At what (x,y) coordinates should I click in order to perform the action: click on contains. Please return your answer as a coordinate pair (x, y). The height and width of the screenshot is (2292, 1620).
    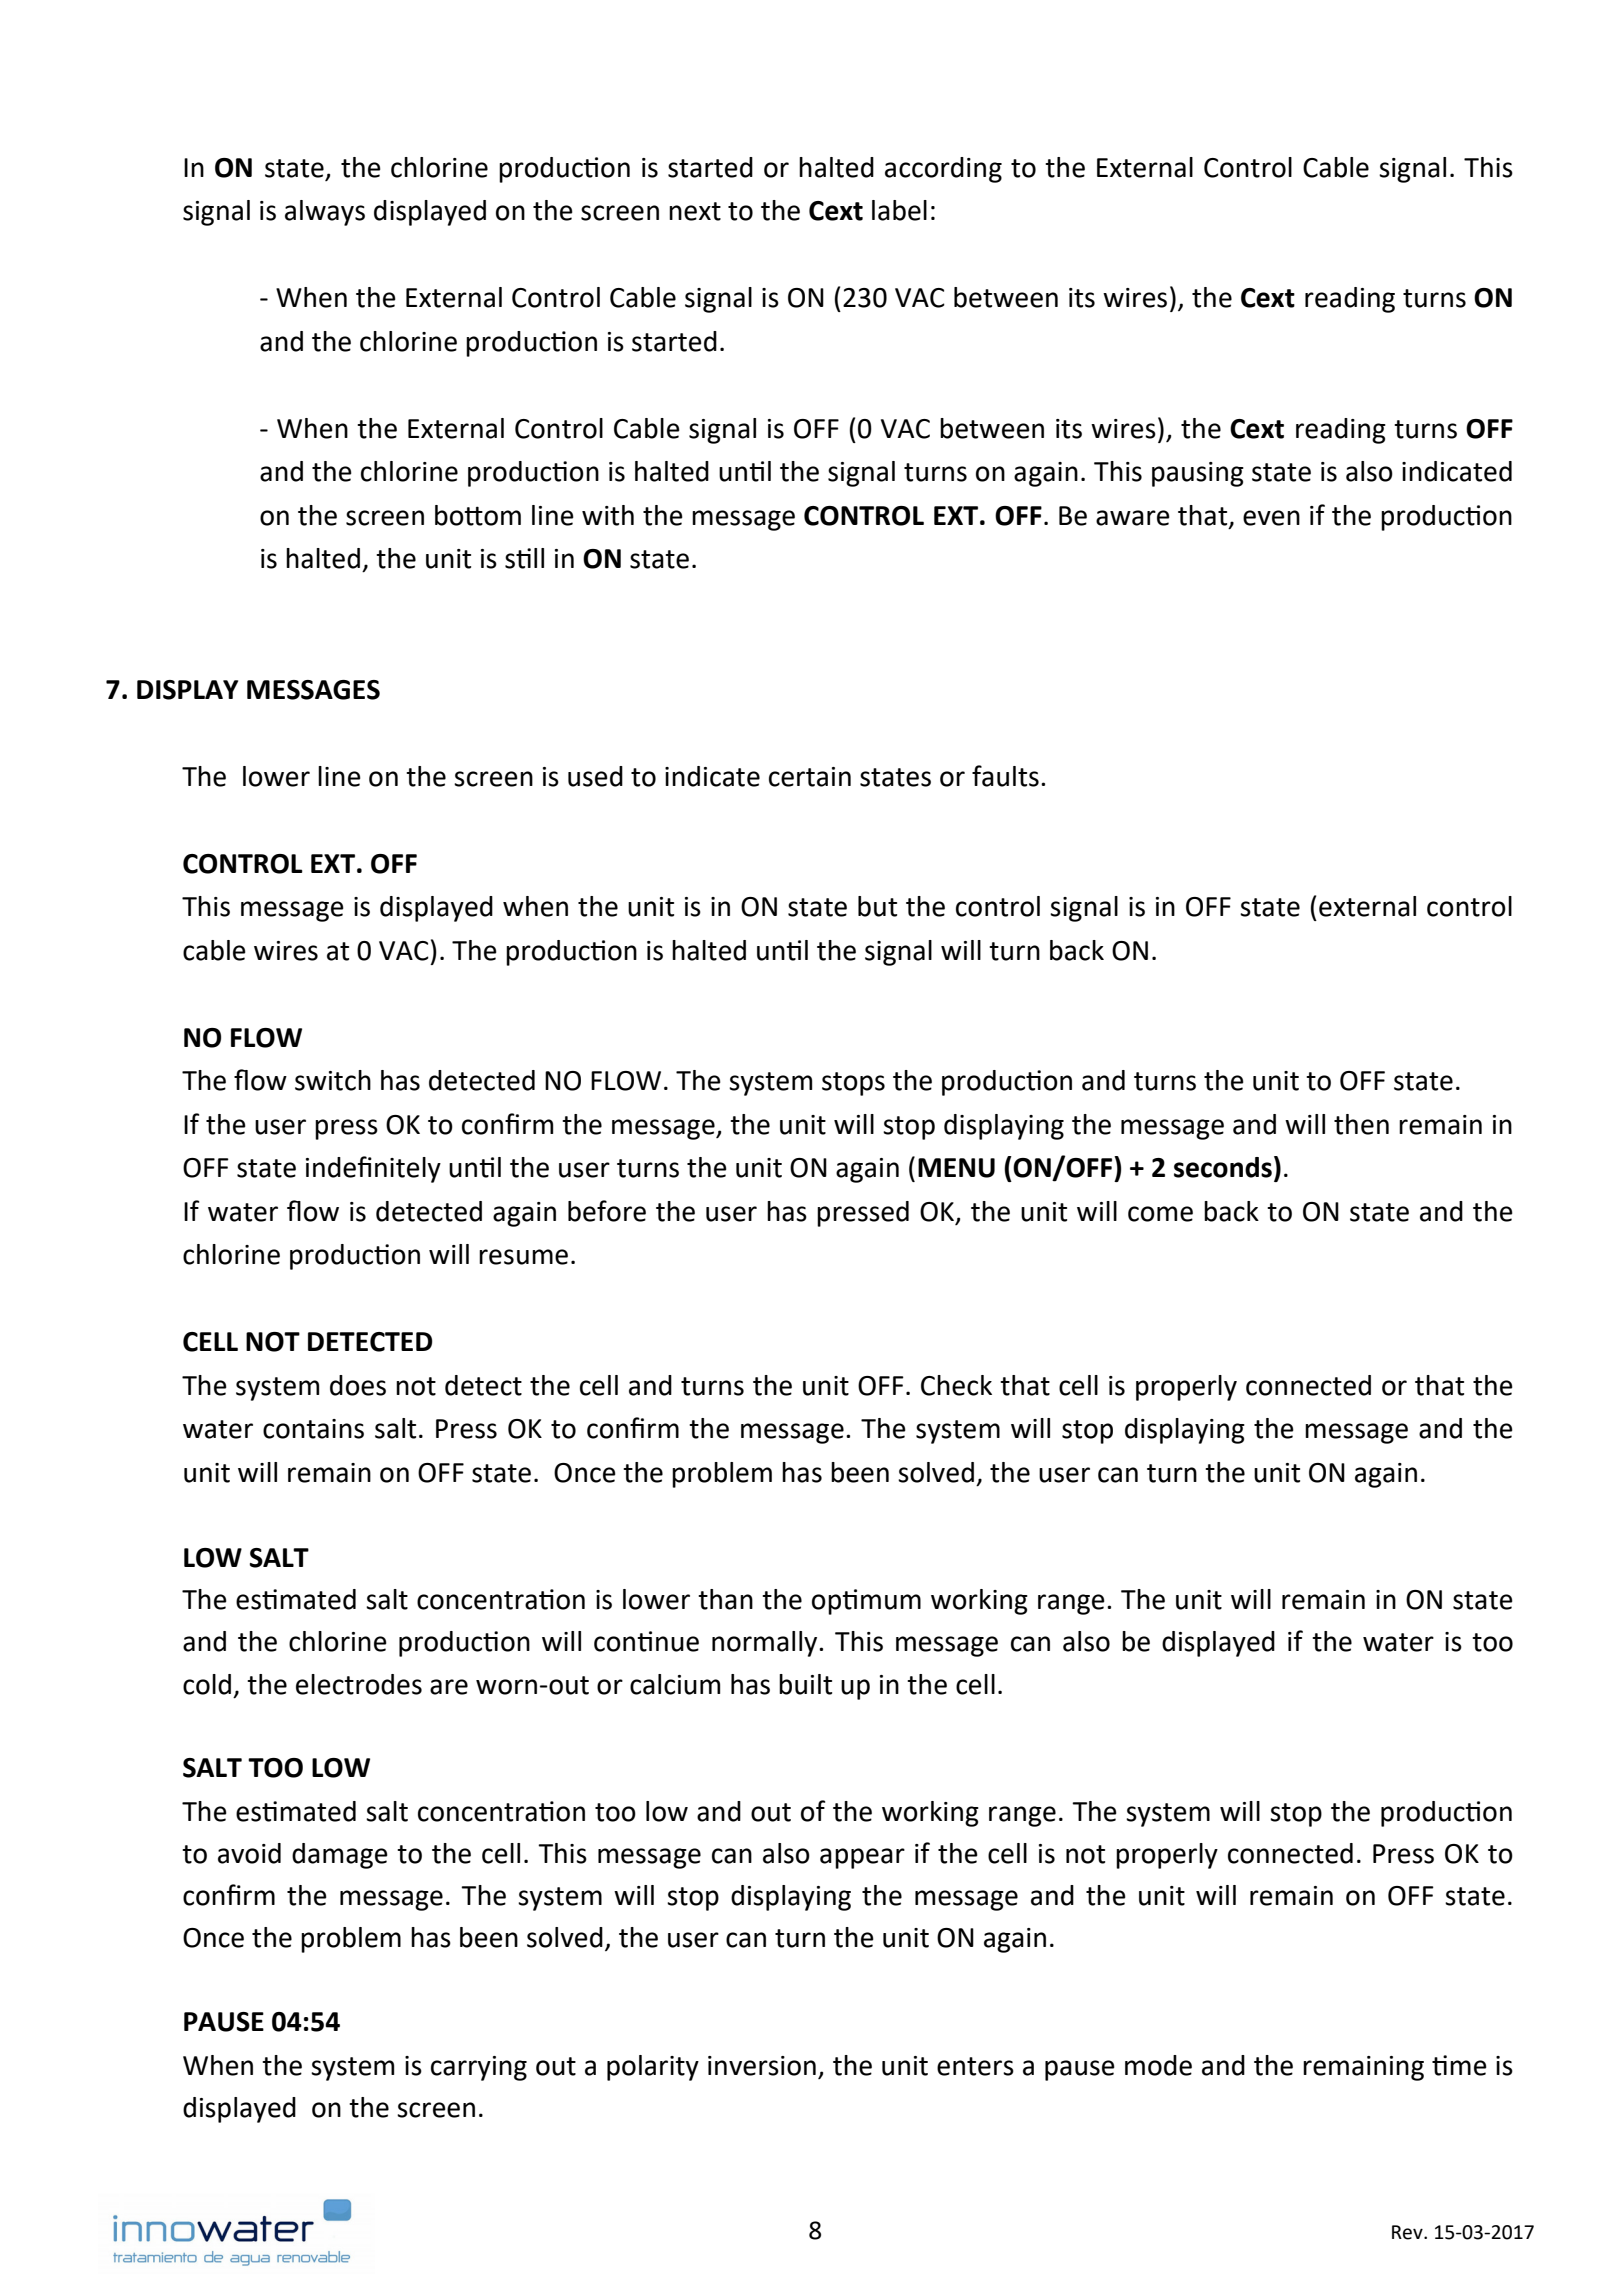
    Looking at the image, I should click on (313, 1429).
